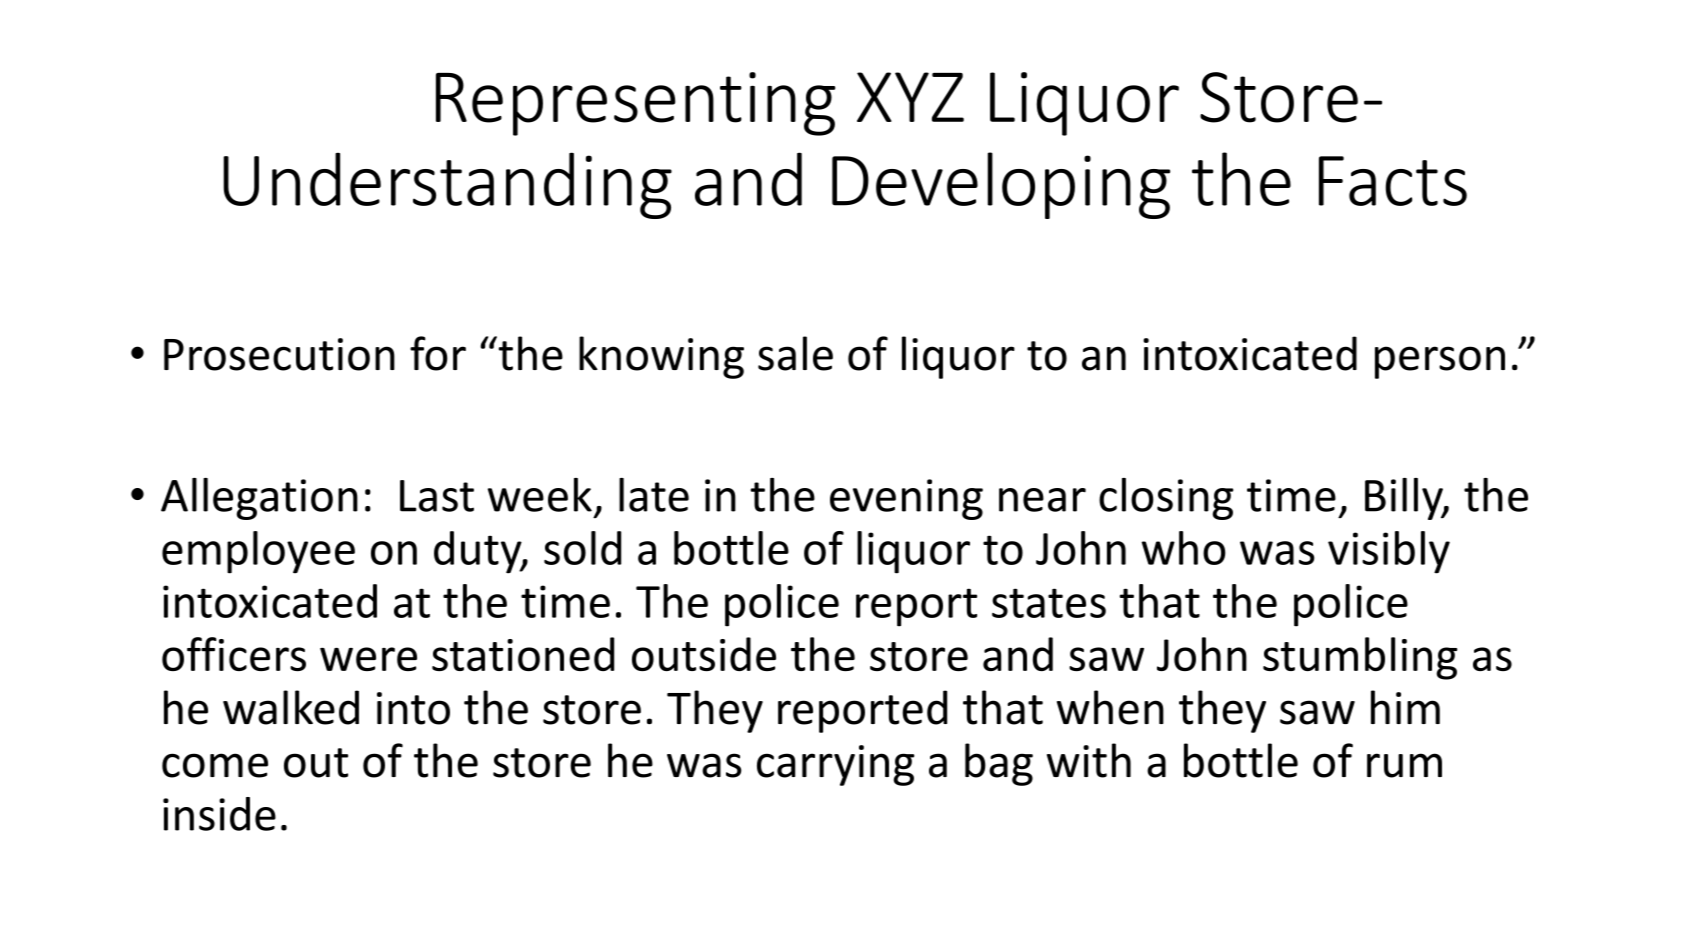 The image size is (1687, 949). Describe the element at coordinates (1393, 181) in the screenshot. I see `Facts` at that location.
